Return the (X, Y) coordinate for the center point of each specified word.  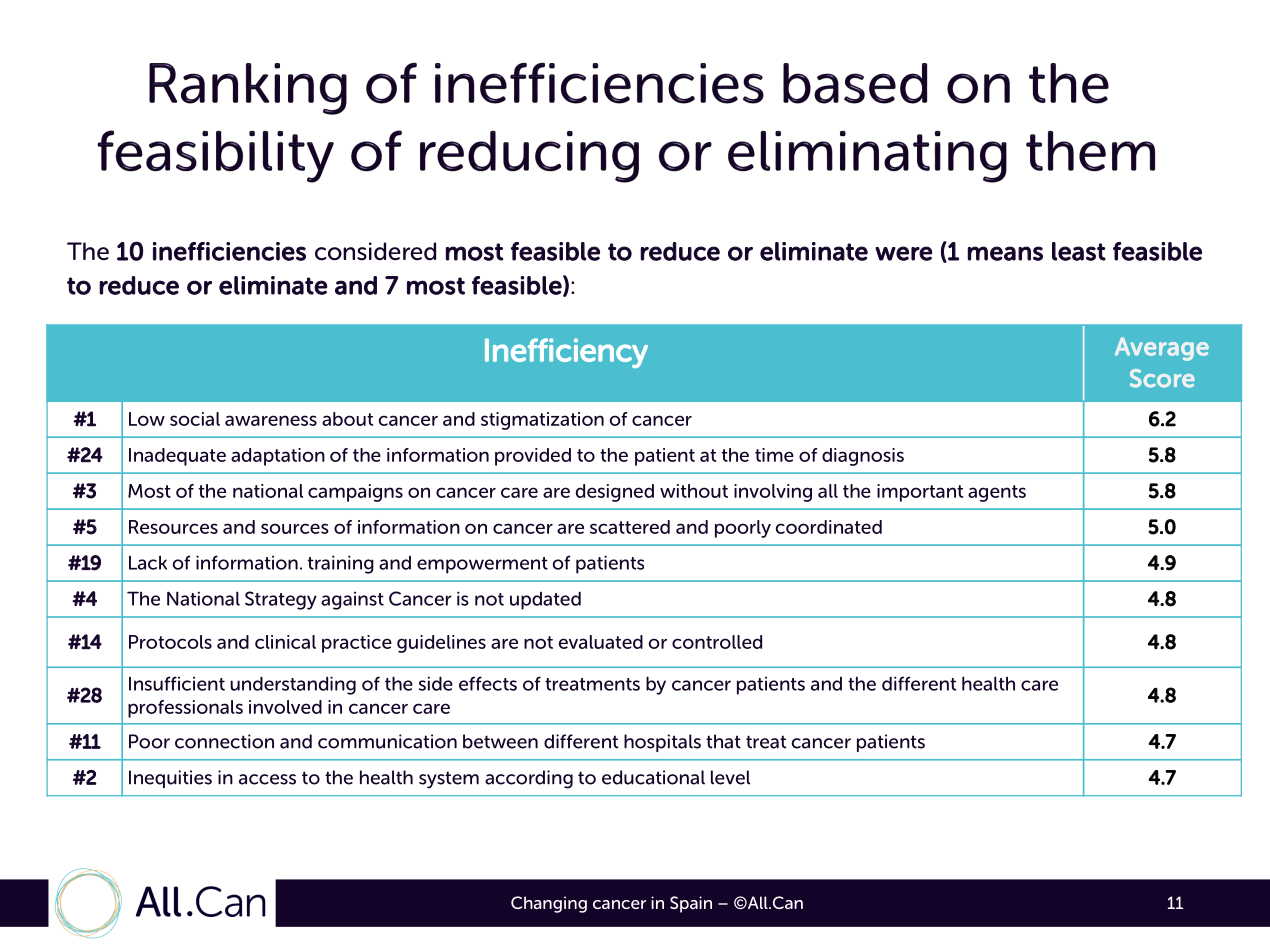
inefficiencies (229, 251)
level (730, 777)
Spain (691, 904)
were (904, 253)
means (1005, 253)
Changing (549, 904)
